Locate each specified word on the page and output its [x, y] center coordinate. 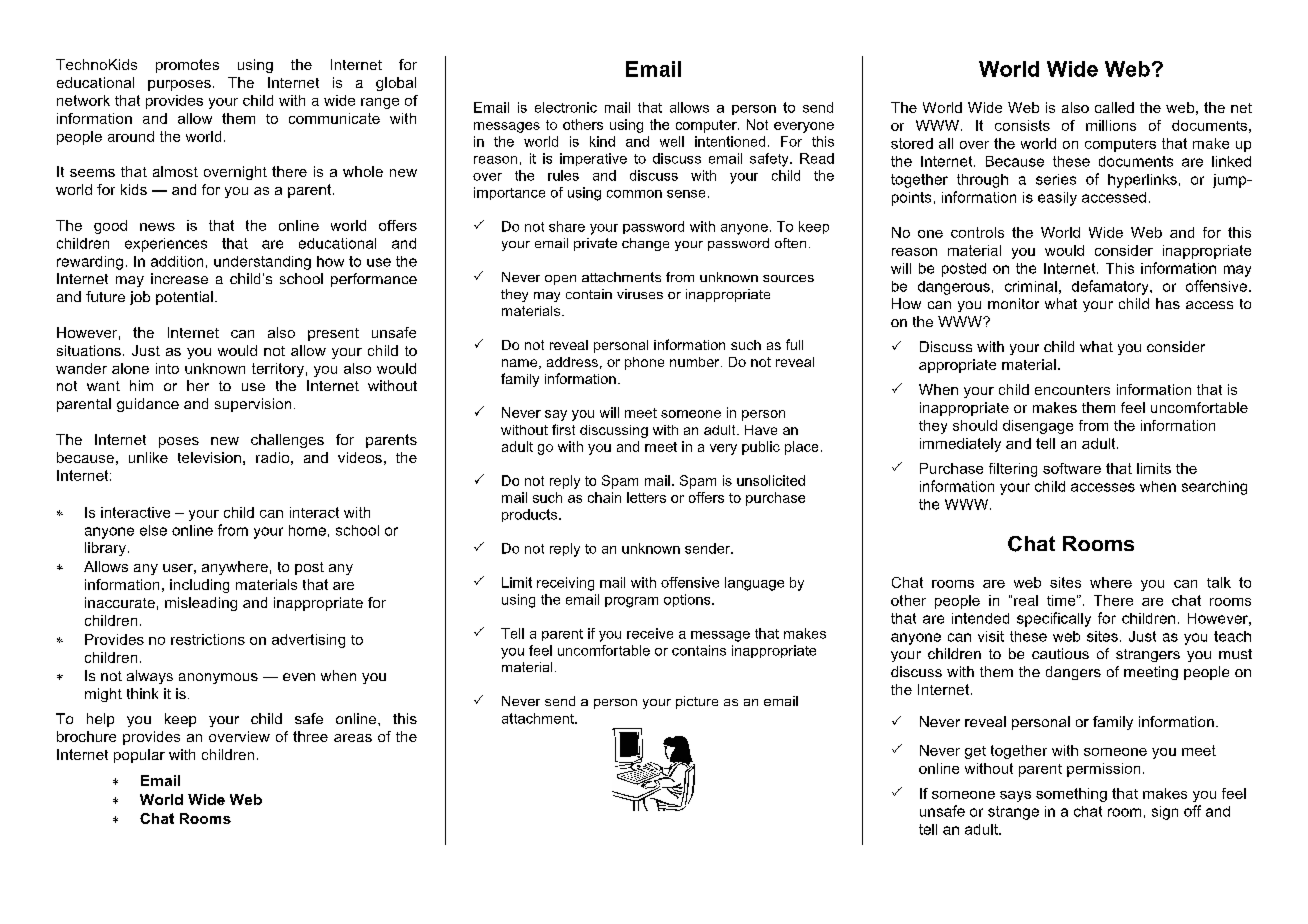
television [209, 457]
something [1071, 795]
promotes [187, 66]
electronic [566, 107]
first [563, 429]
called [1114, 107]
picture [697, 702]
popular [139, 756]
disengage [1038, 427]
